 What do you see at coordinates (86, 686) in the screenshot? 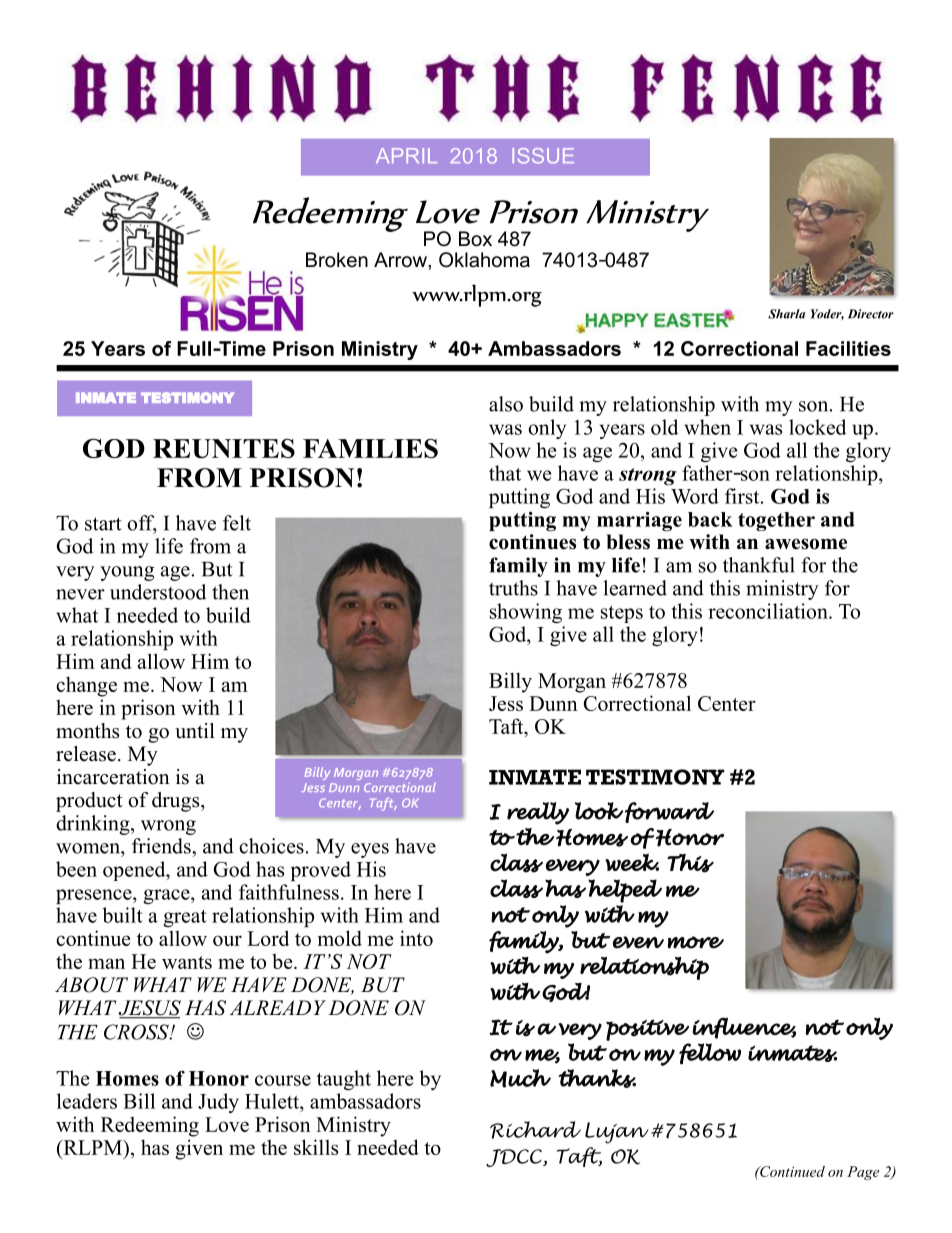
I see `change` at bounding box center [86, 686].
